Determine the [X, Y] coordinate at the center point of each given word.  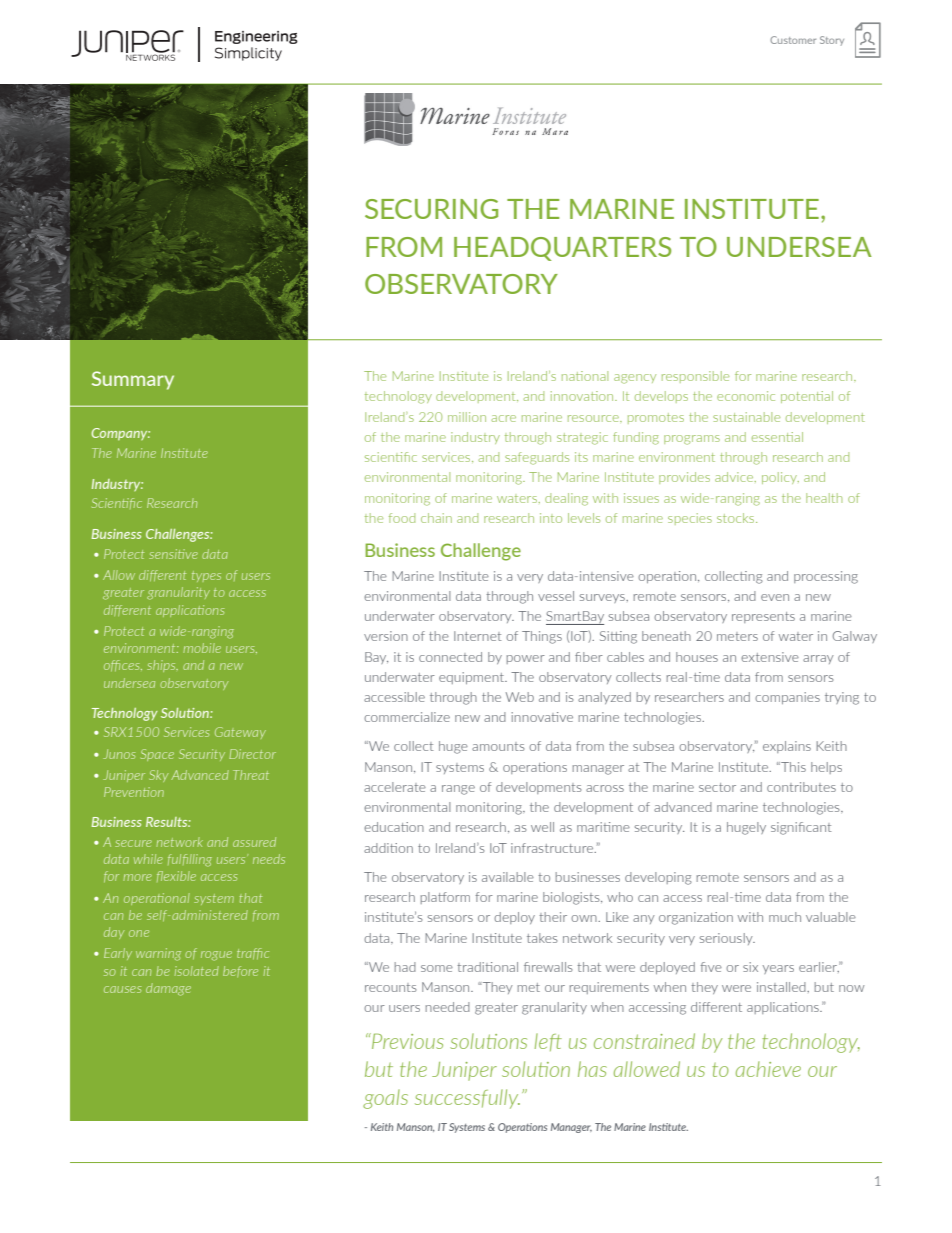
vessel [556, 596]
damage [168, 989]
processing [826, 577]
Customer [793, 40]
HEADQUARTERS [562, 249]
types [206, 576]
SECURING [431, 209]
